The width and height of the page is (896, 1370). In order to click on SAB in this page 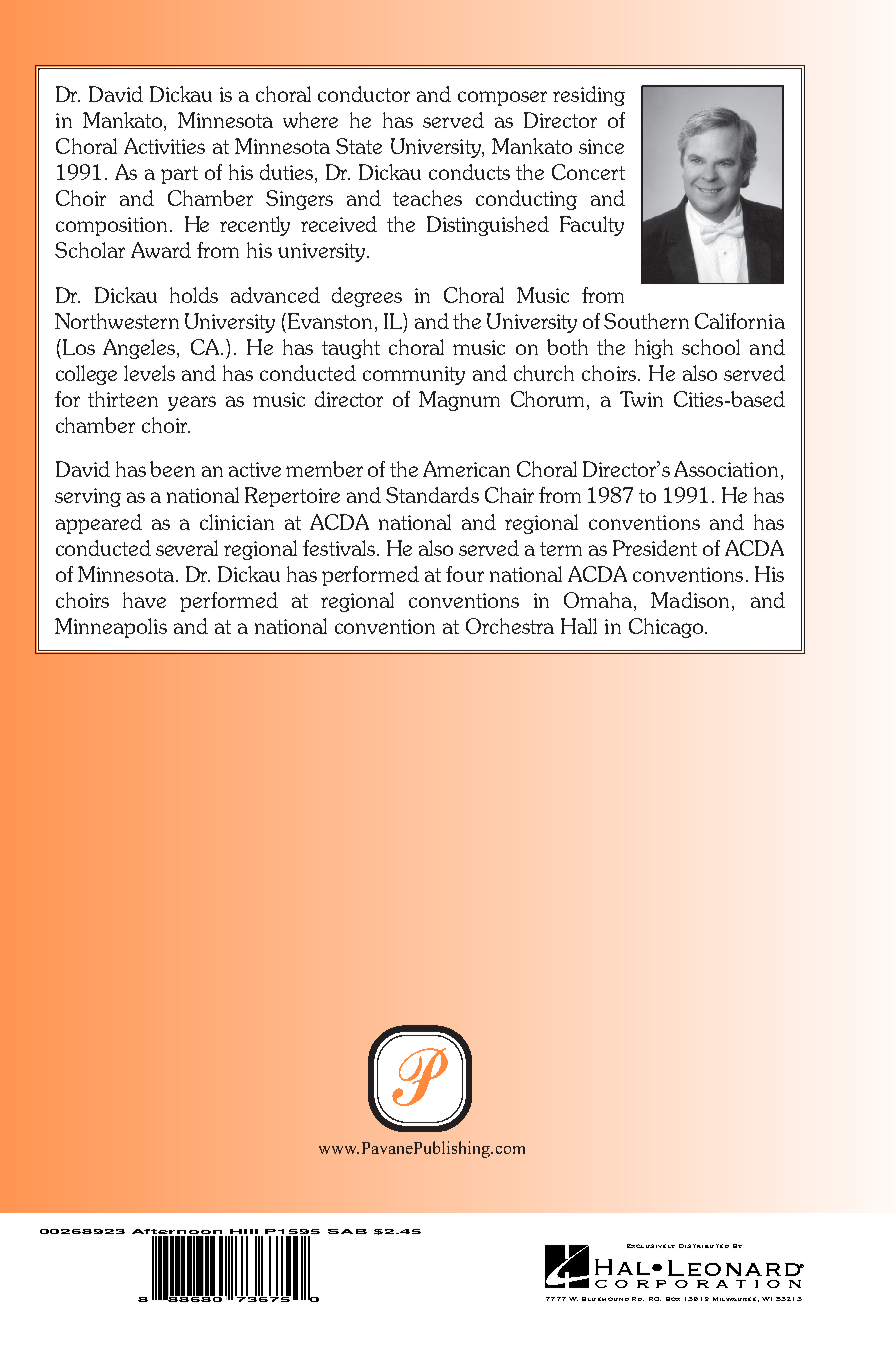, I will do `click(347, 1231)`.
